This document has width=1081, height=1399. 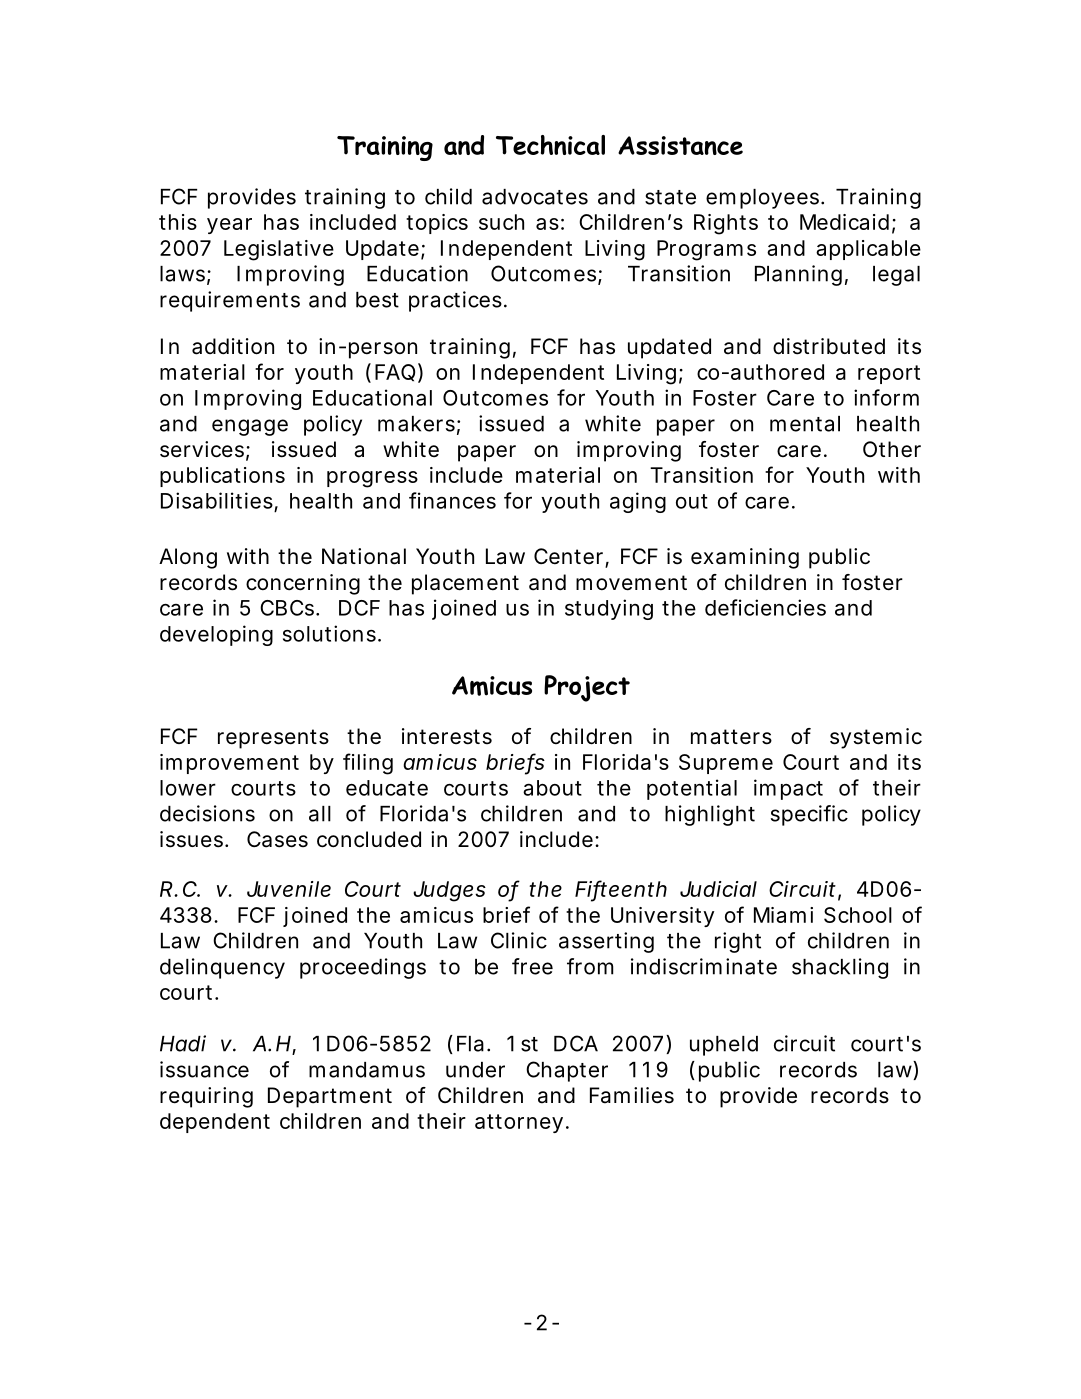 I want to click on requiring, so click(x=206, y=1097).
